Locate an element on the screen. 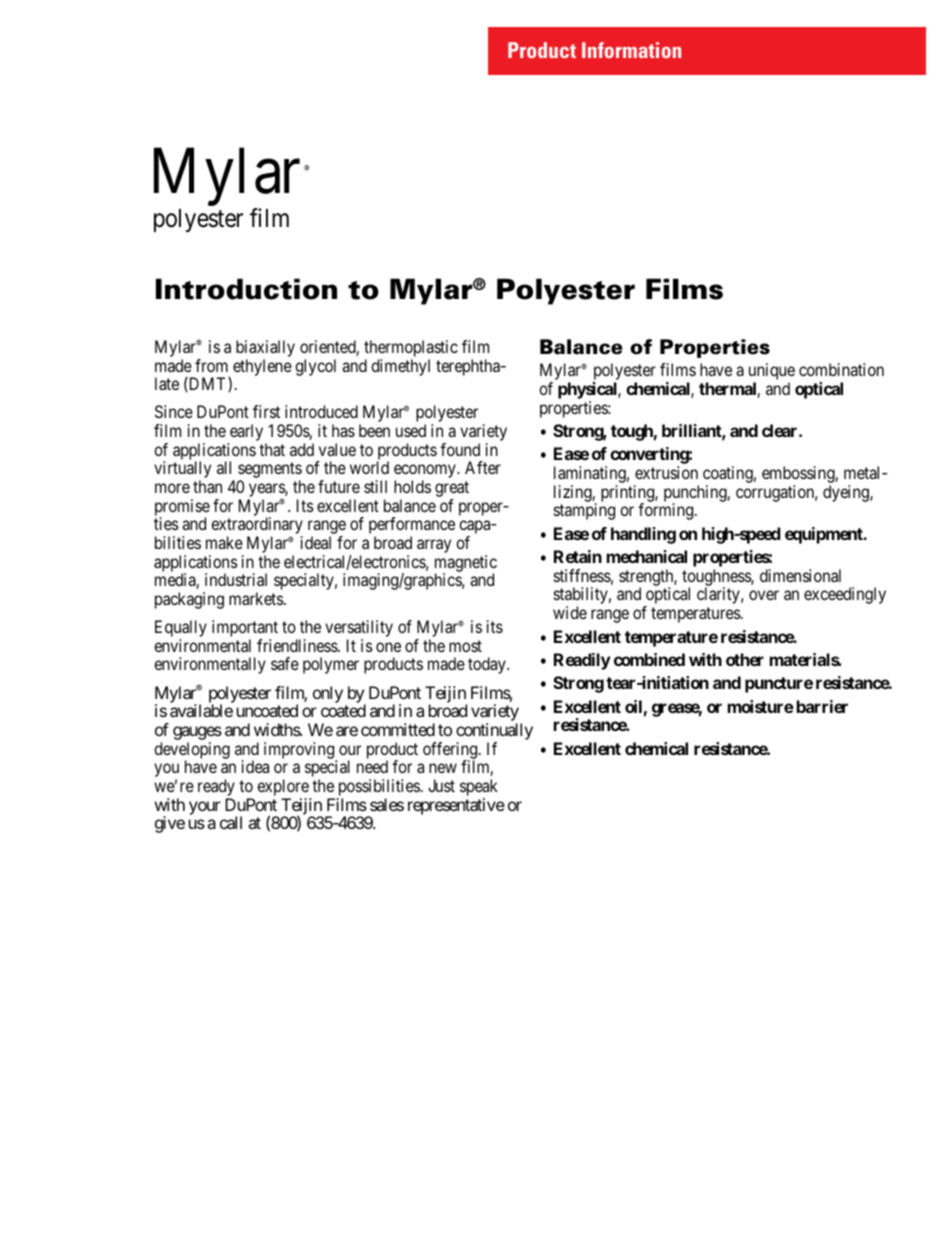 The height and width of the screenshot is (1233, 952). early is located at coordinates (247, 434).
